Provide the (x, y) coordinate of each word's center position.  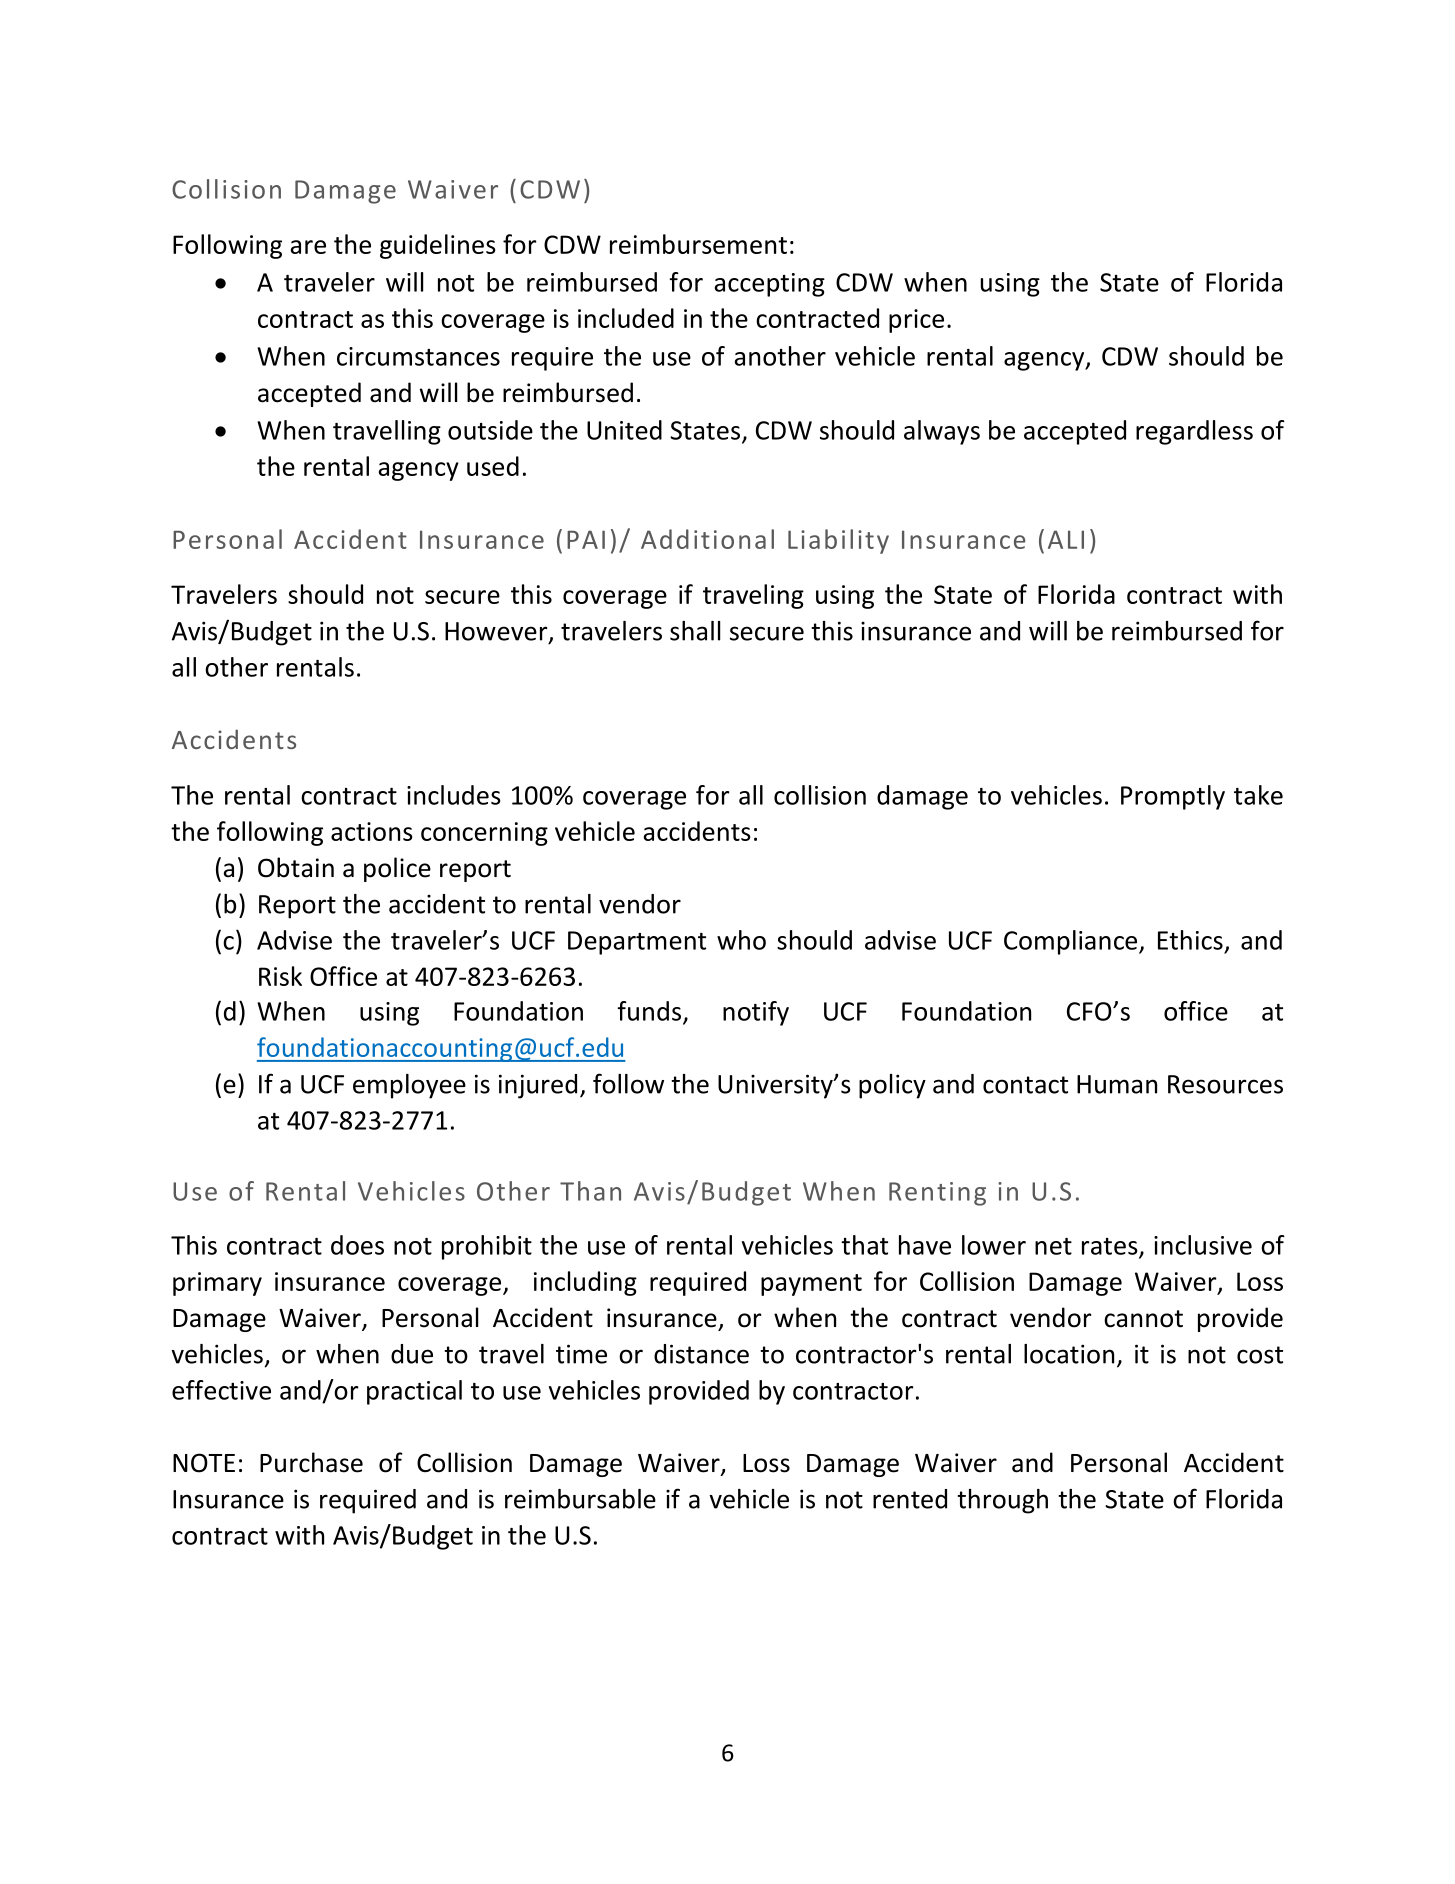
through (1002, 1501)
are (308, 247)
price (916, 321)
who (741, 940)
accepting (770, 285)
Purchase (311, 1462)
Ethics (1190, 940)
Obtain (296, 867)
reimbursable (580, 1499)
